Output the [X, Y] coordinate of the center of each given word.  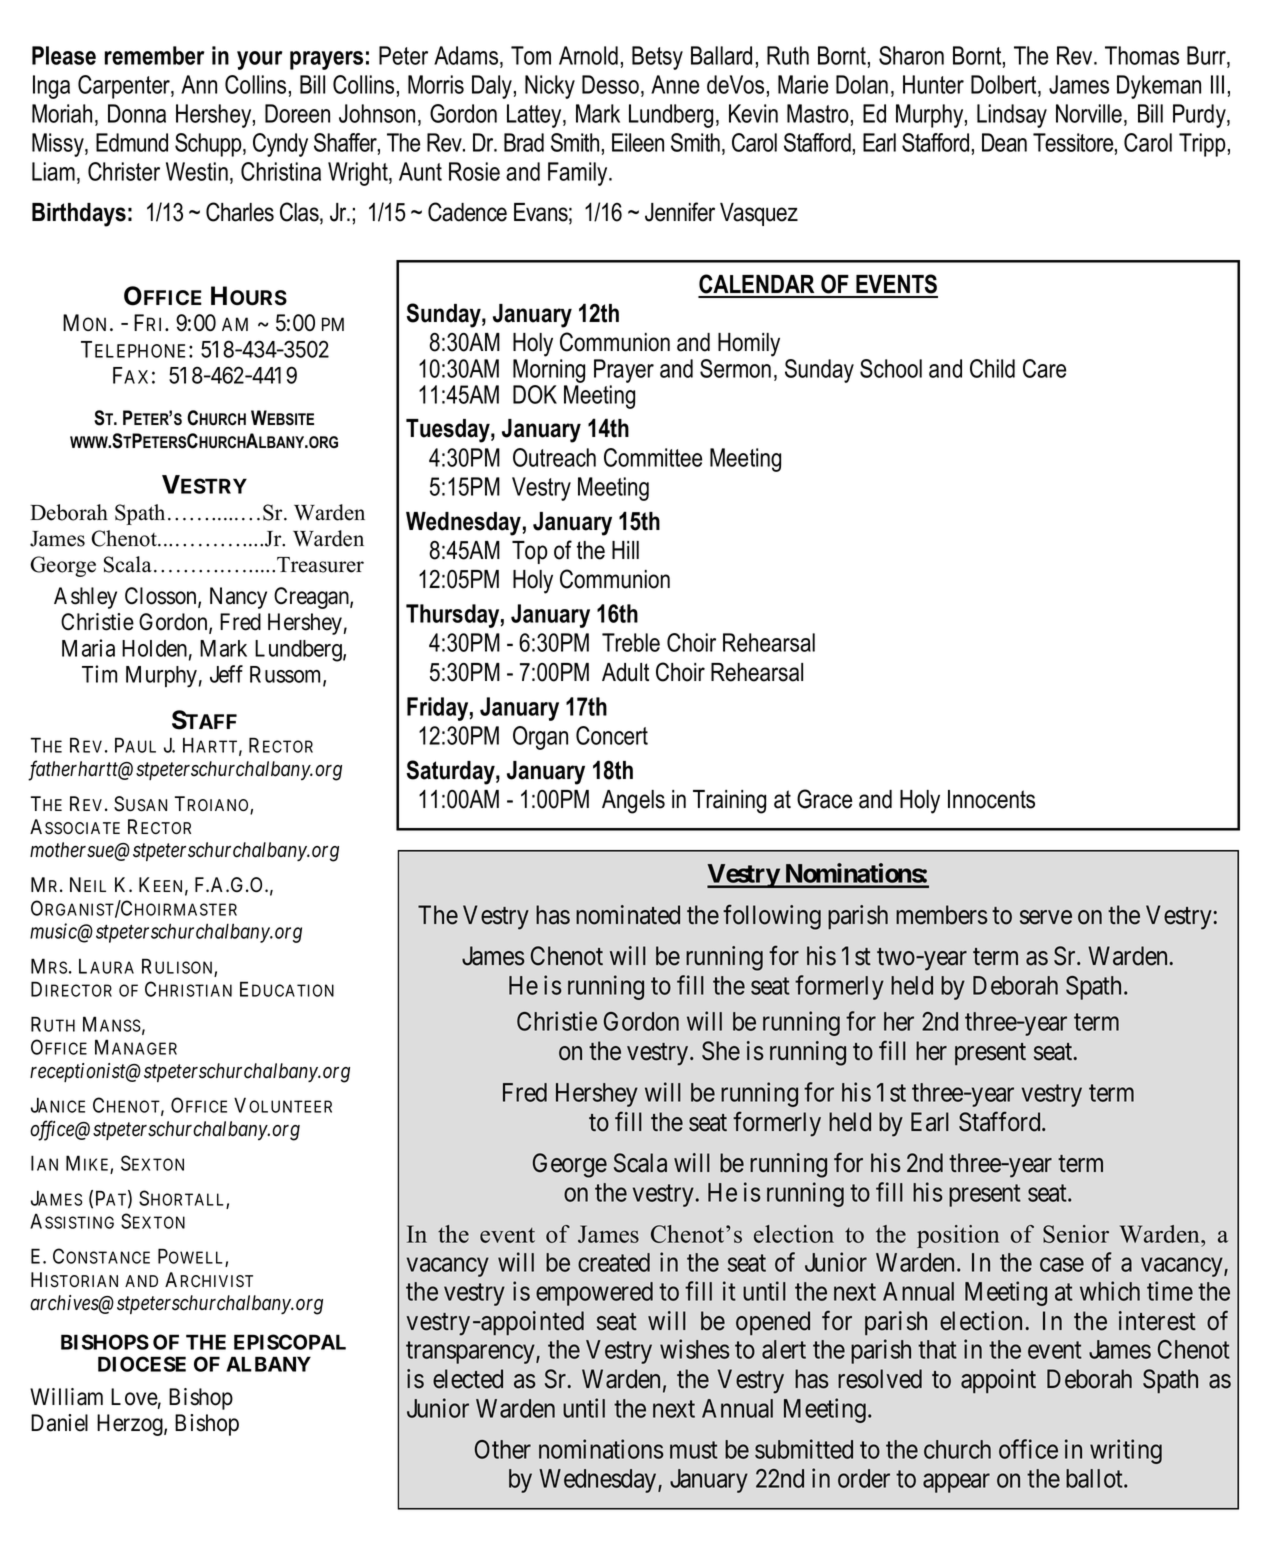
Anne [675, 84]
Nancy [238, 598]
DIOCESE [142, 1364]
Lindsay [1012, 116]
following [772, 917]
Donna [137, 113]
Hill [625, 550]
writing [1126, 1451]
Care [1044, 368]
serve [1046, 917]
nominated [628, 915]
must [694, 1450]
